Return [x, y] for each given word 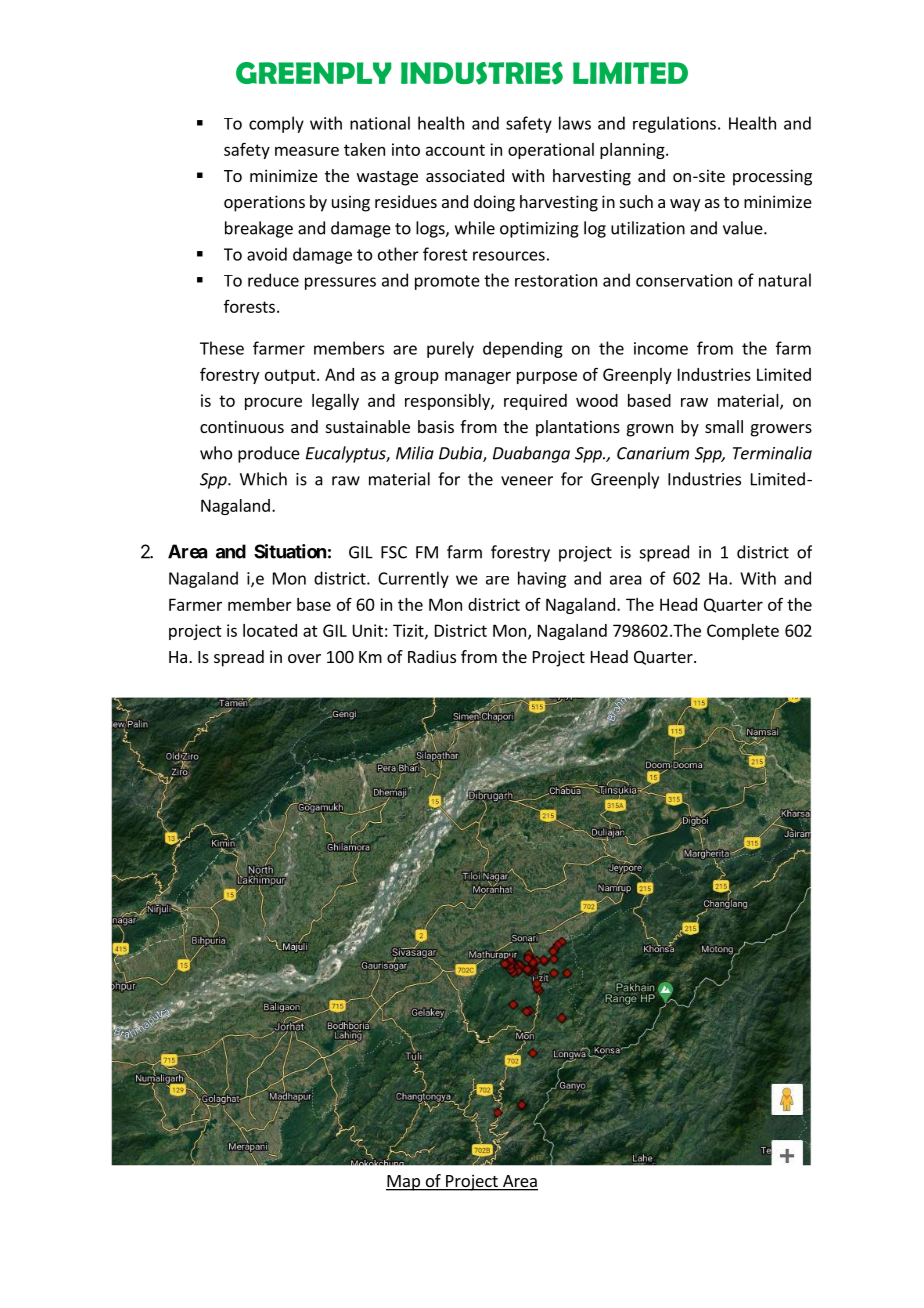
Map [404, 1183]
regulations [674, 124]
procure [273, 403]
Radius [432, 656]
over [304, 658]
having [542, 579]
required [535, 402]
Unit [368, 630]
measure [307, 151]
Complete [743, 632]
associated [465, 175]
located [270, 630]
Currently [413, 579]
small [724, 426]
